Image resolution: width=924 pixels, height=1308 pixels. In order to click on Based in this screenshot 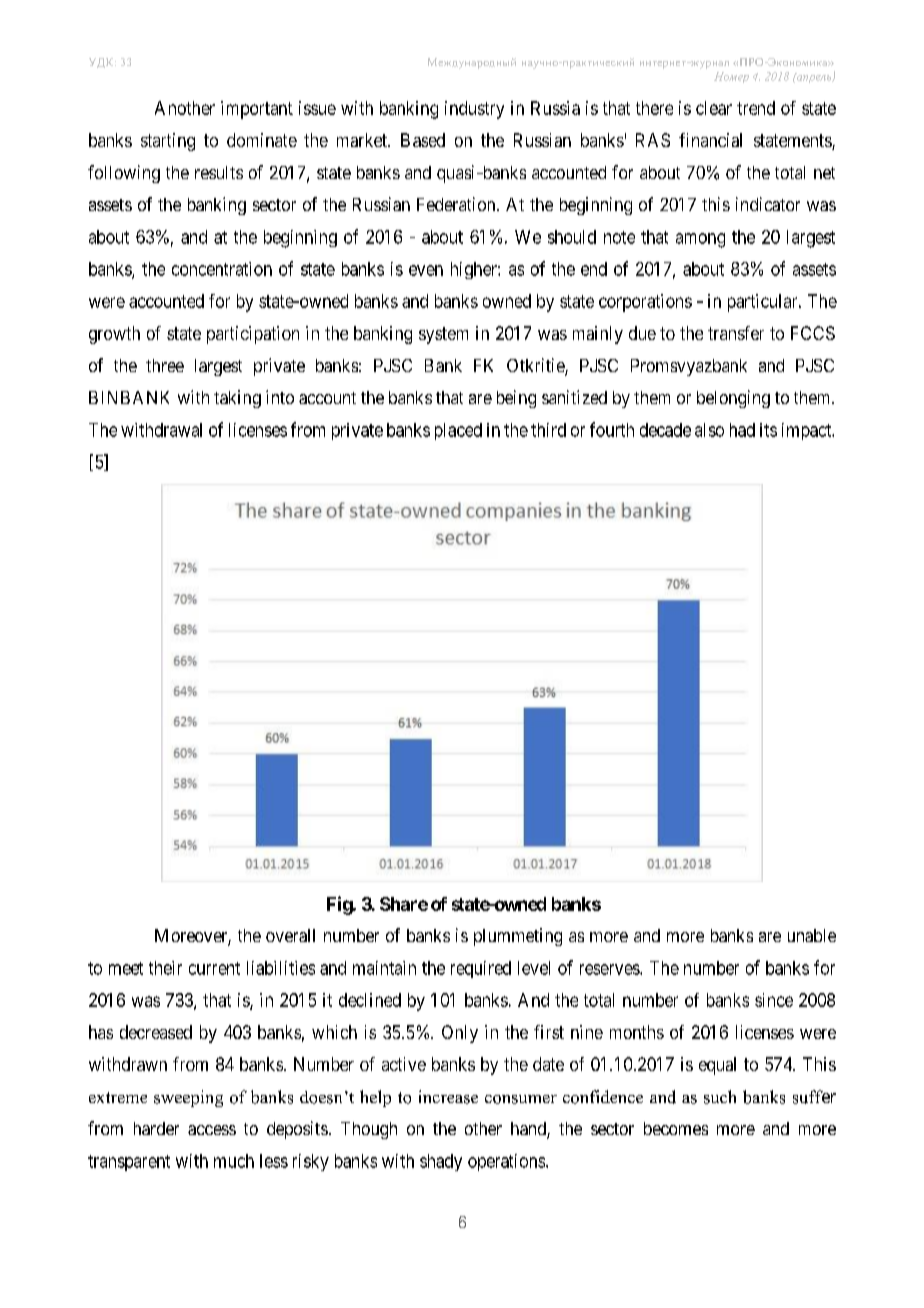, I will do `click(423, 140)`.
